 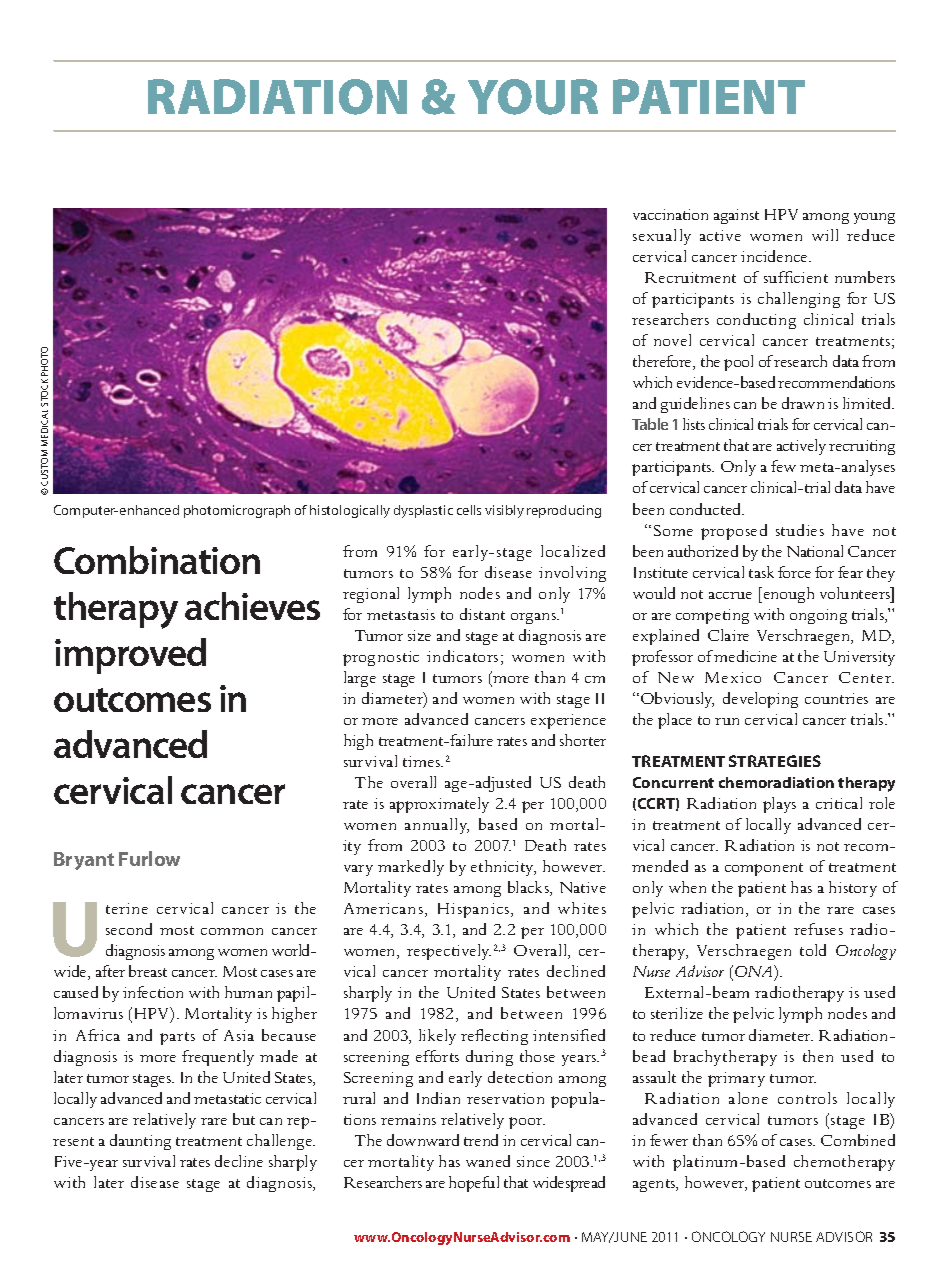 What do you see at coordinates (84, 861) in the screenshot?
I see `Bryant` at bounding box center [84, 861].
